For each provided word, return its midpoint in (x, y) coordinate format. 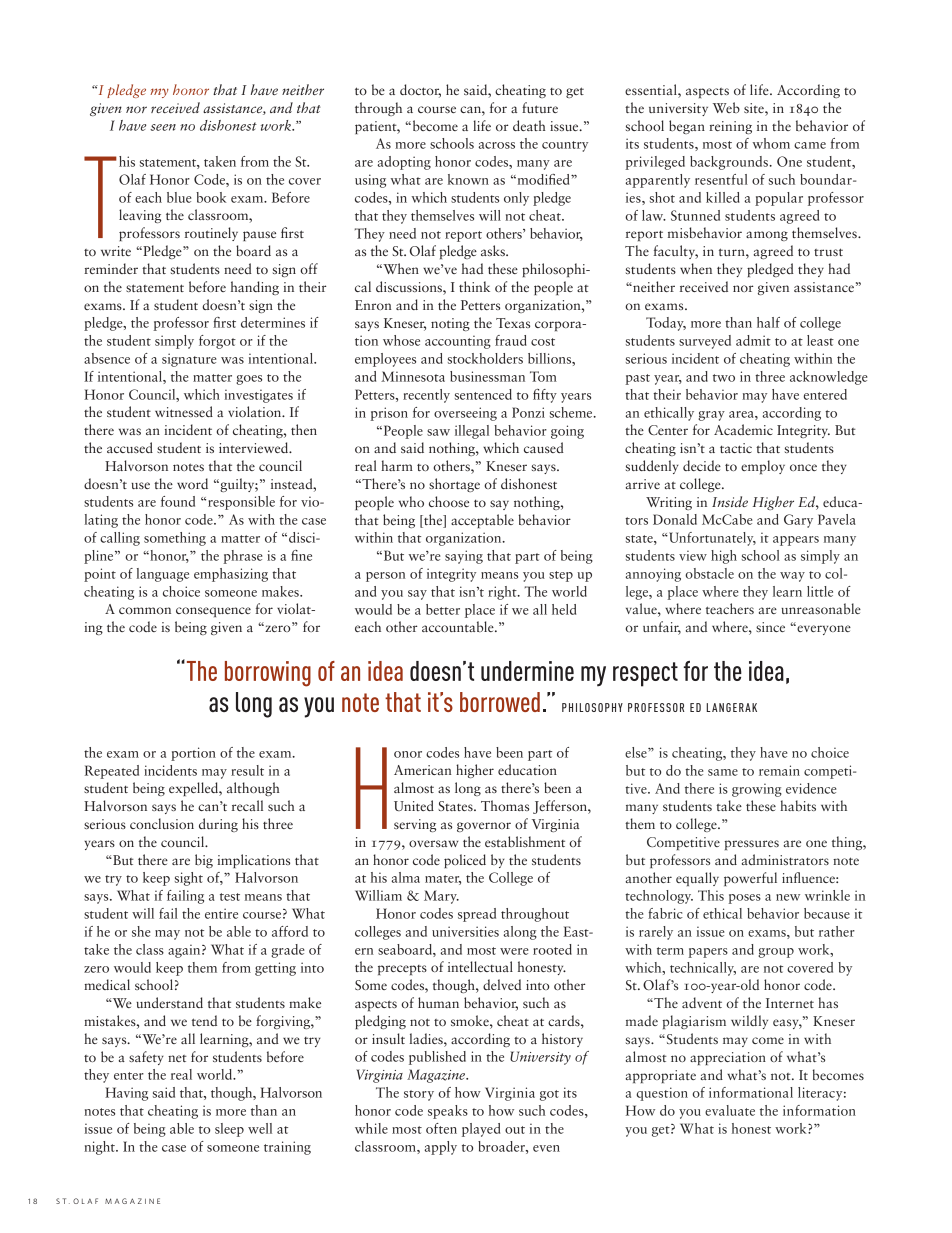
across (496, 145)
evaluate (730, 1110)
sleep (229, 1130)
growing (757, 790)
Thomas (505, 805)
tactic (736, 448)
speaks (448, 1112)
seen (163, 127)
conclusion (162, 823)
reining (730, 127)
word (192, 483)
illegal (472, 432)
